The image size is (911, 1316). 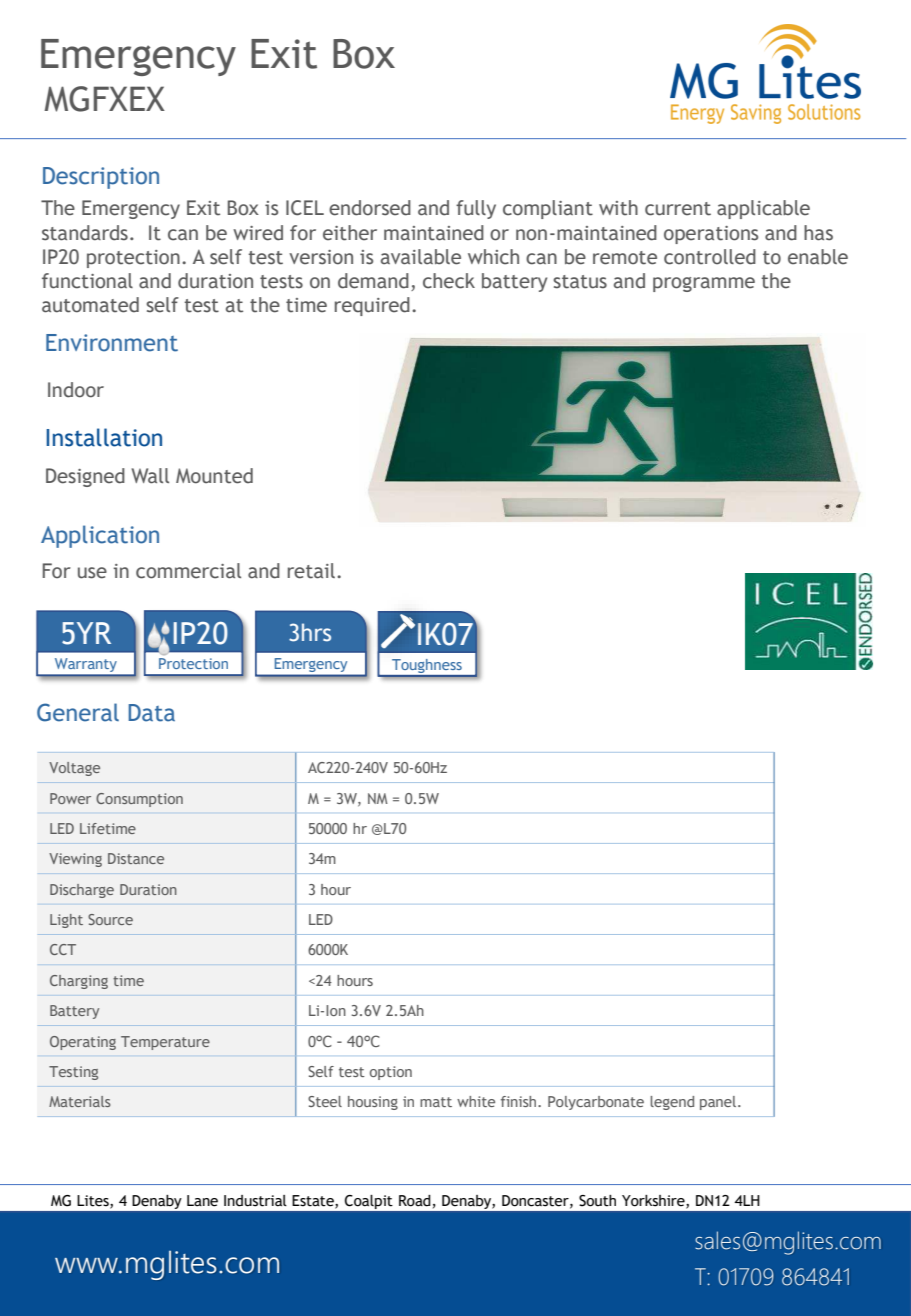 I want to click on Wall, so click(x=150, y=476).
